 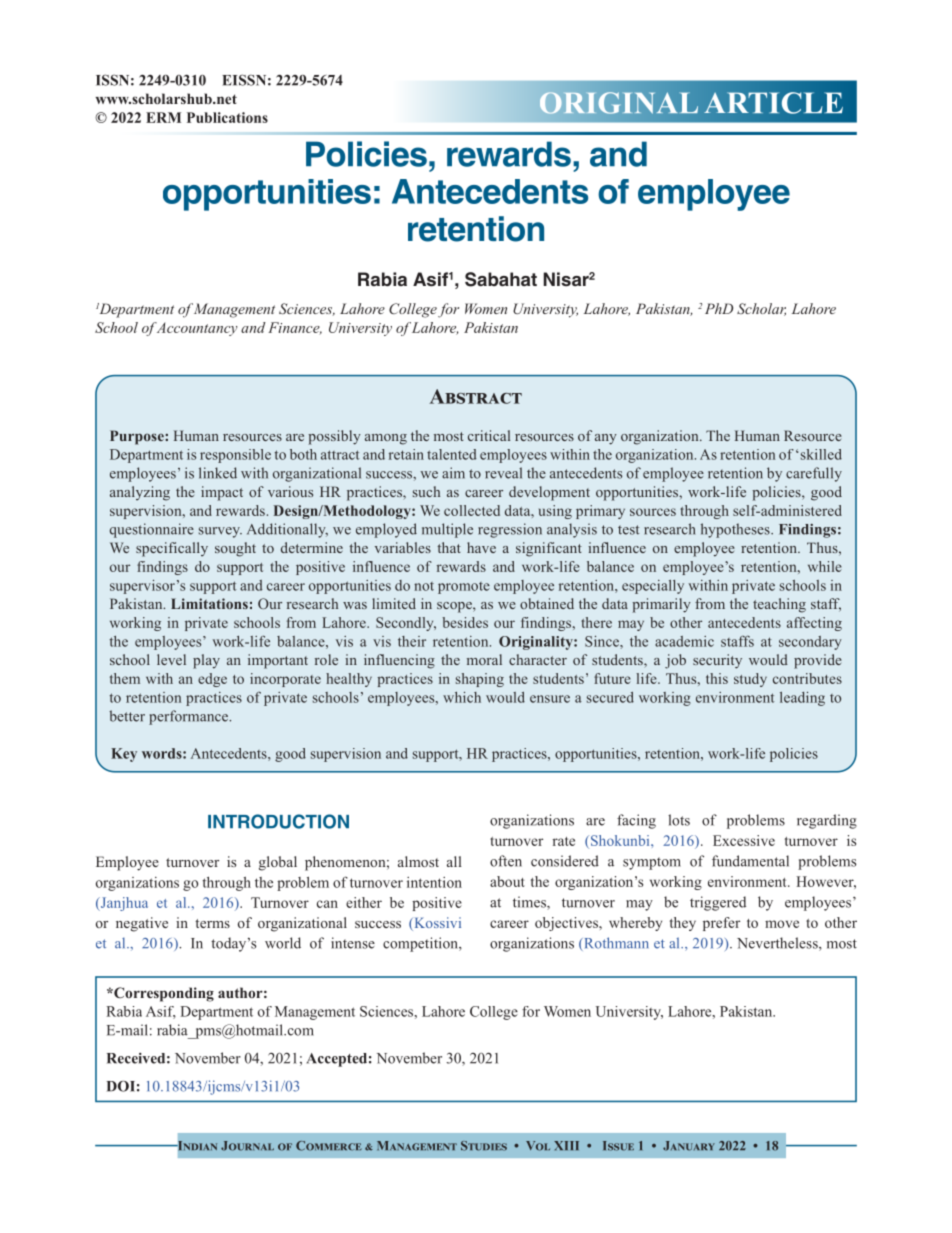 What do you see at coordinates (465, 622) in the screenshot?
I see `besides` at bounding box center [465, 622].
